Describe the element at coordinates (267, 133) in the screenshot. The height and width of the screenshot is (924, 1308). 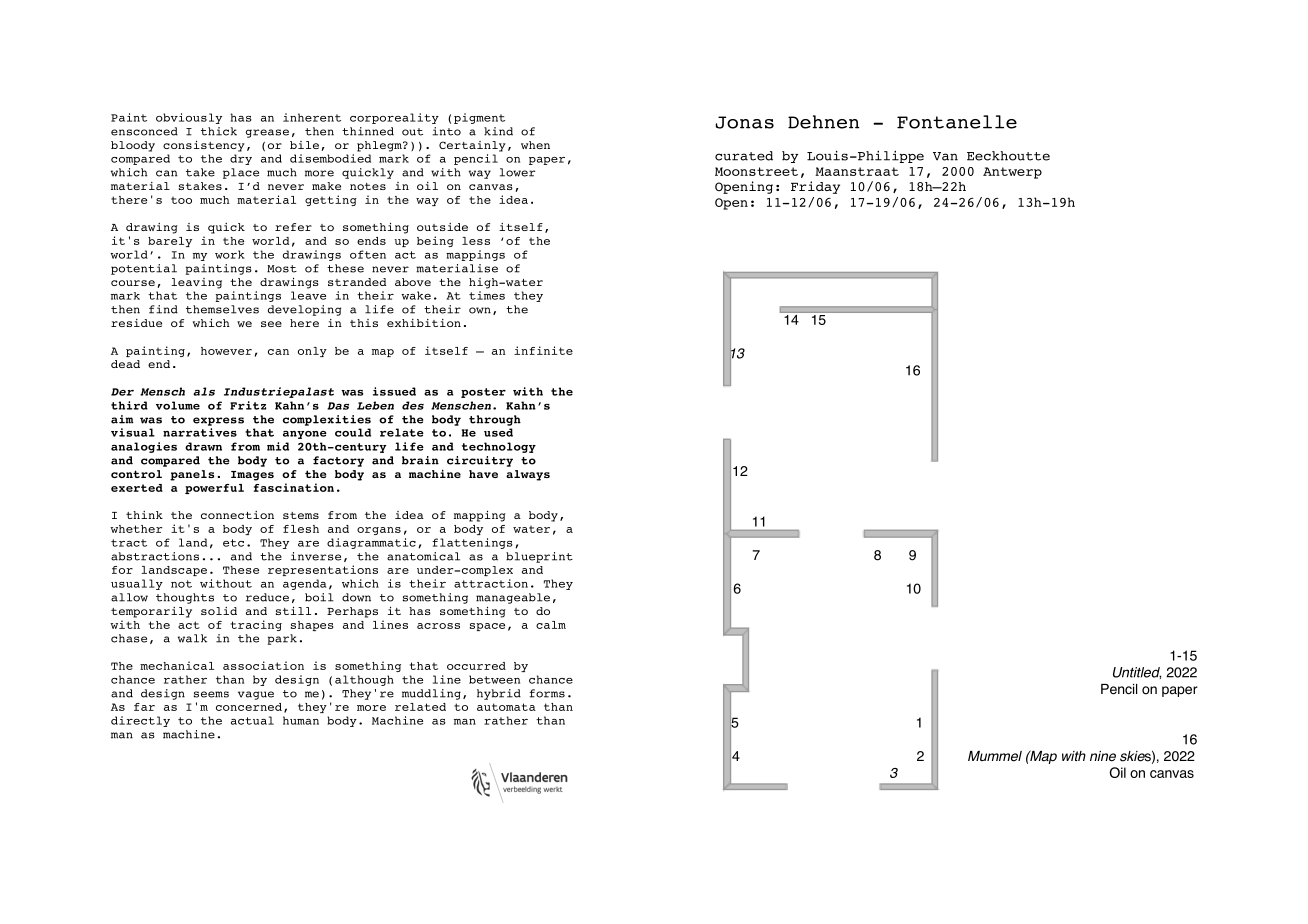
I see `grease` at that location.
